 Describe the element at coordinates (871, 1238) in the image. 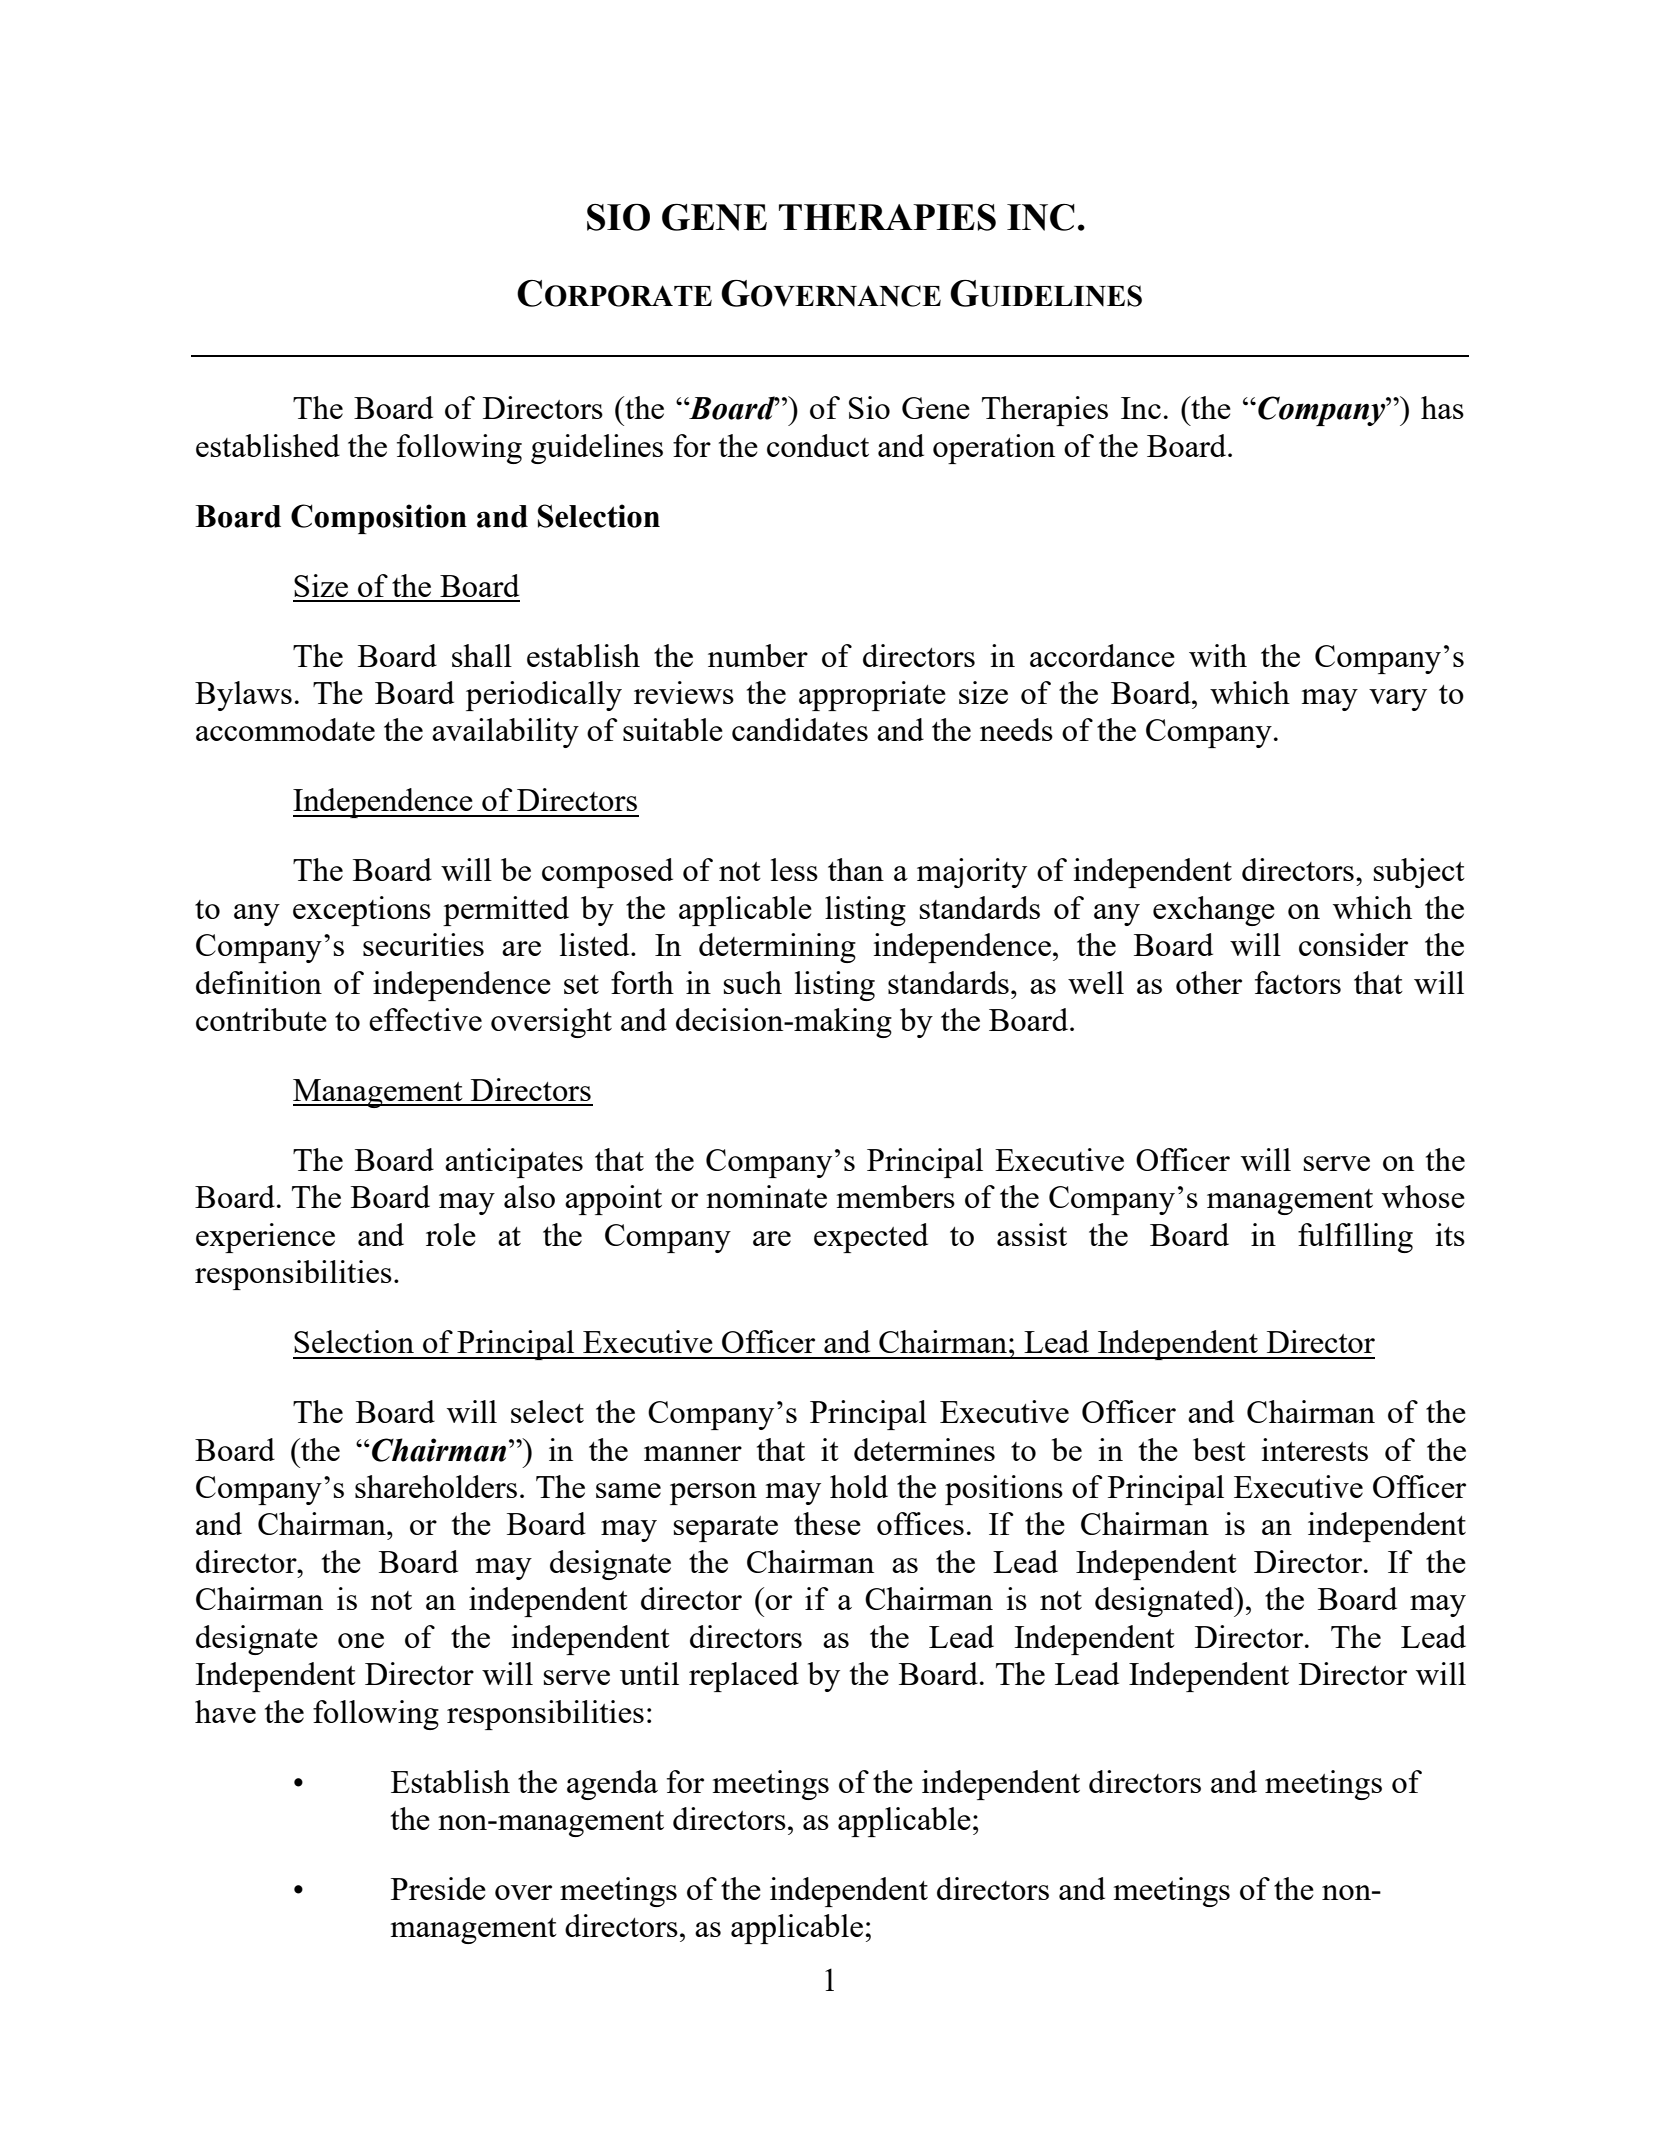

I see `expected` at that location.
